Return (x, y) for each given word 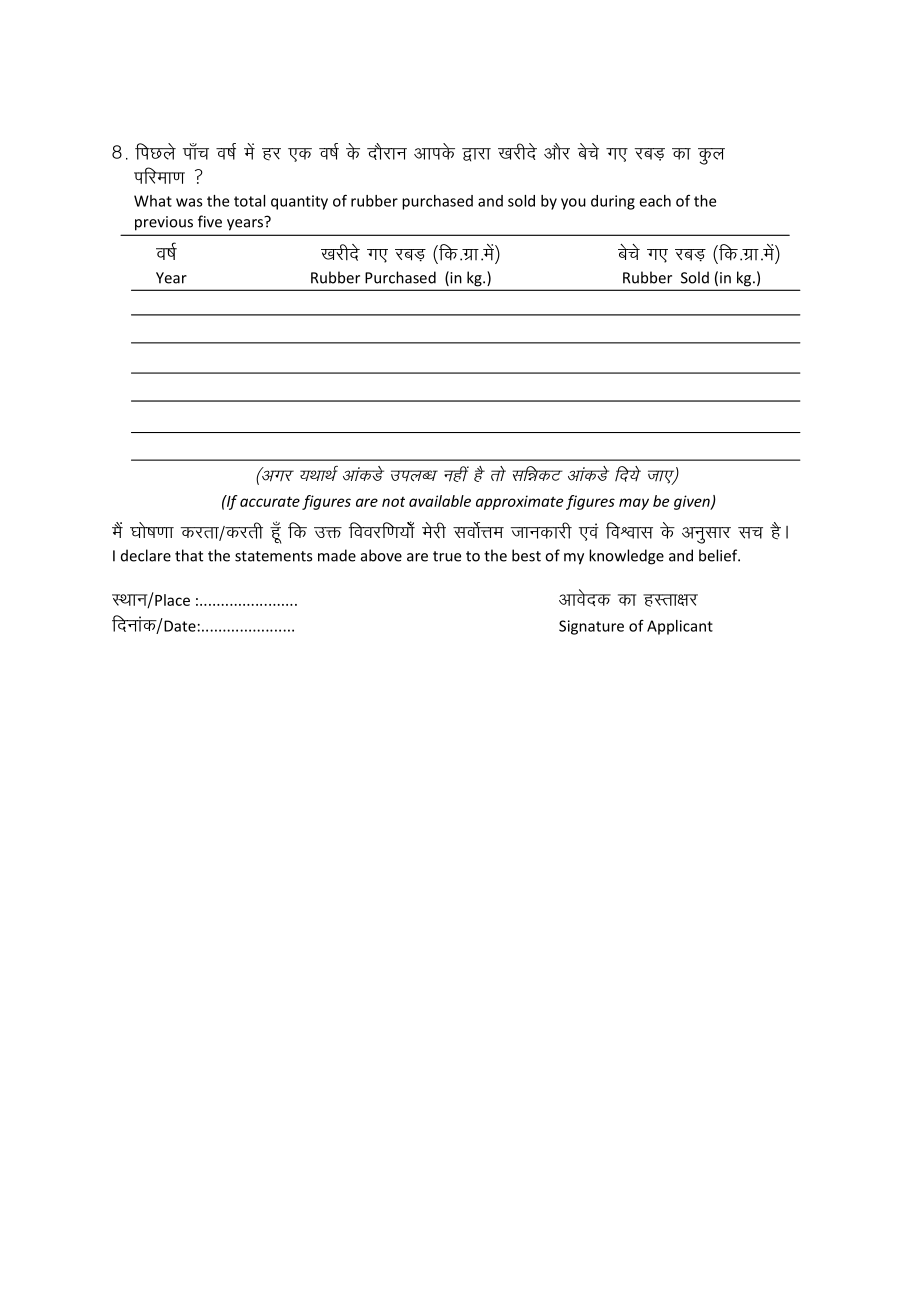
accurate (270, 501)
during (613, 202)
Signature (591, 627)
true (447, 556)
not (393, 502)
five (210, 221)
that (189, 555)
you (573, 204)
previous (164, 223)
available (440, 501)
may (634, 504)
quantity (299, 202)
